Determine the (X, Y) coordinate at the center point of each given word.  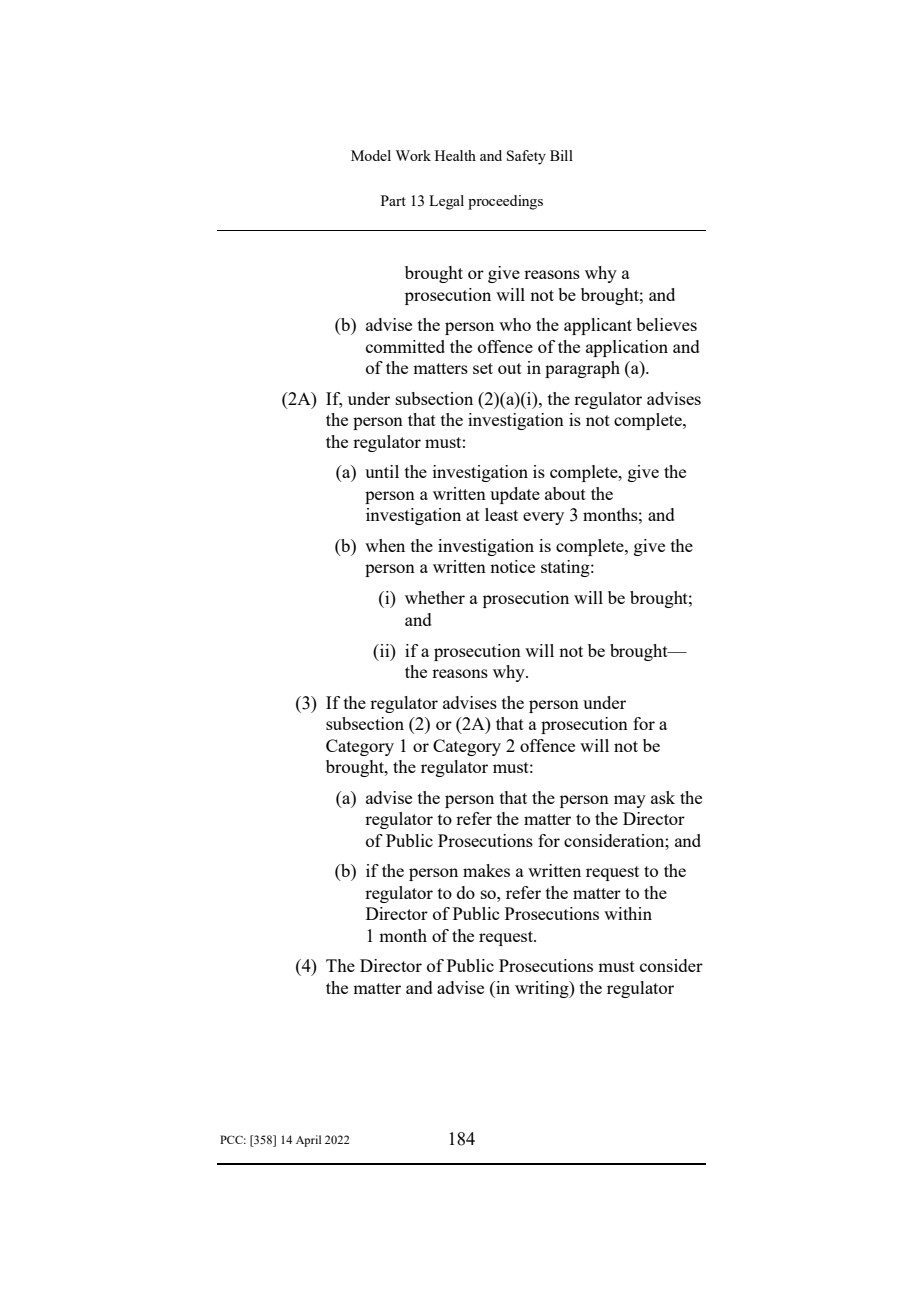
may (630, 801)
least (501, 514)
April (308, 1141)
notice (512, 566)
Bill (561, 155)
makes (486, 870)
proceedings (505, 202)
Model (371, 155)
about (565, 493)
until (382, 471)
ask (663, 797)
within (628, 913)
